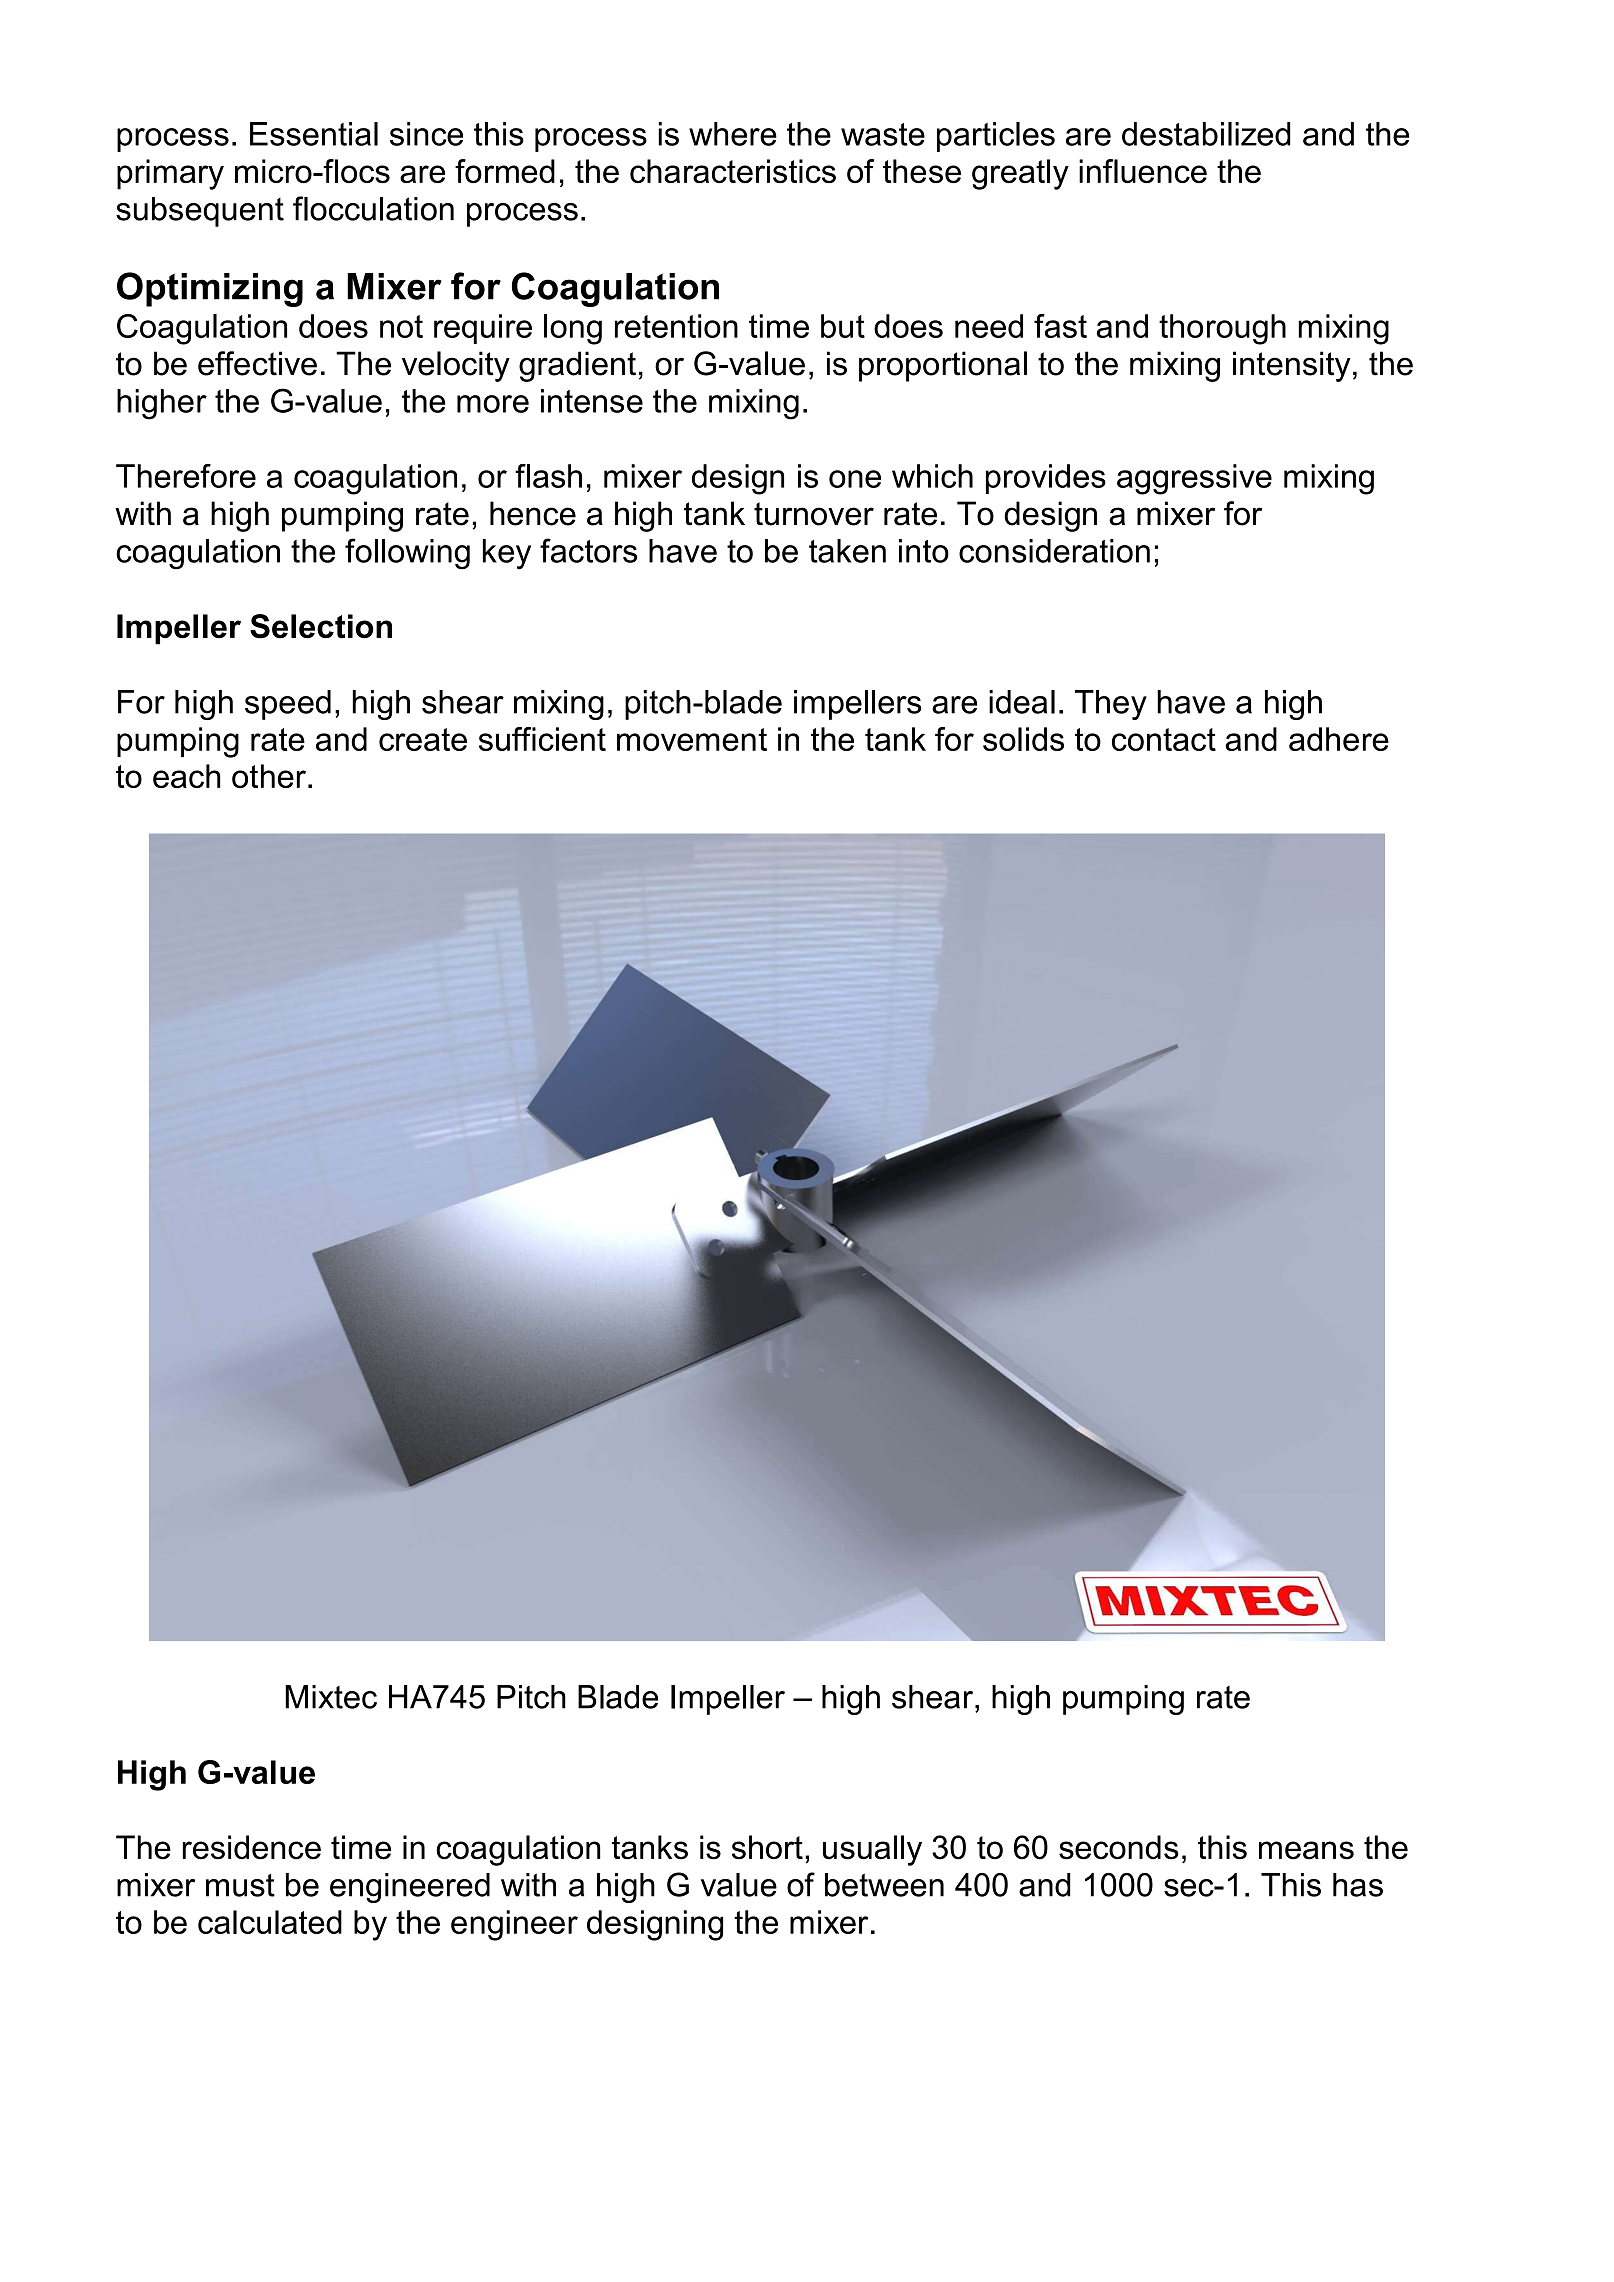 Image resolution: width=1614 pixels, height=2282 pixels. What do you see at coordinates (1164, 739) in the page?
I see `contact` at bounding box center [1164, 739].
